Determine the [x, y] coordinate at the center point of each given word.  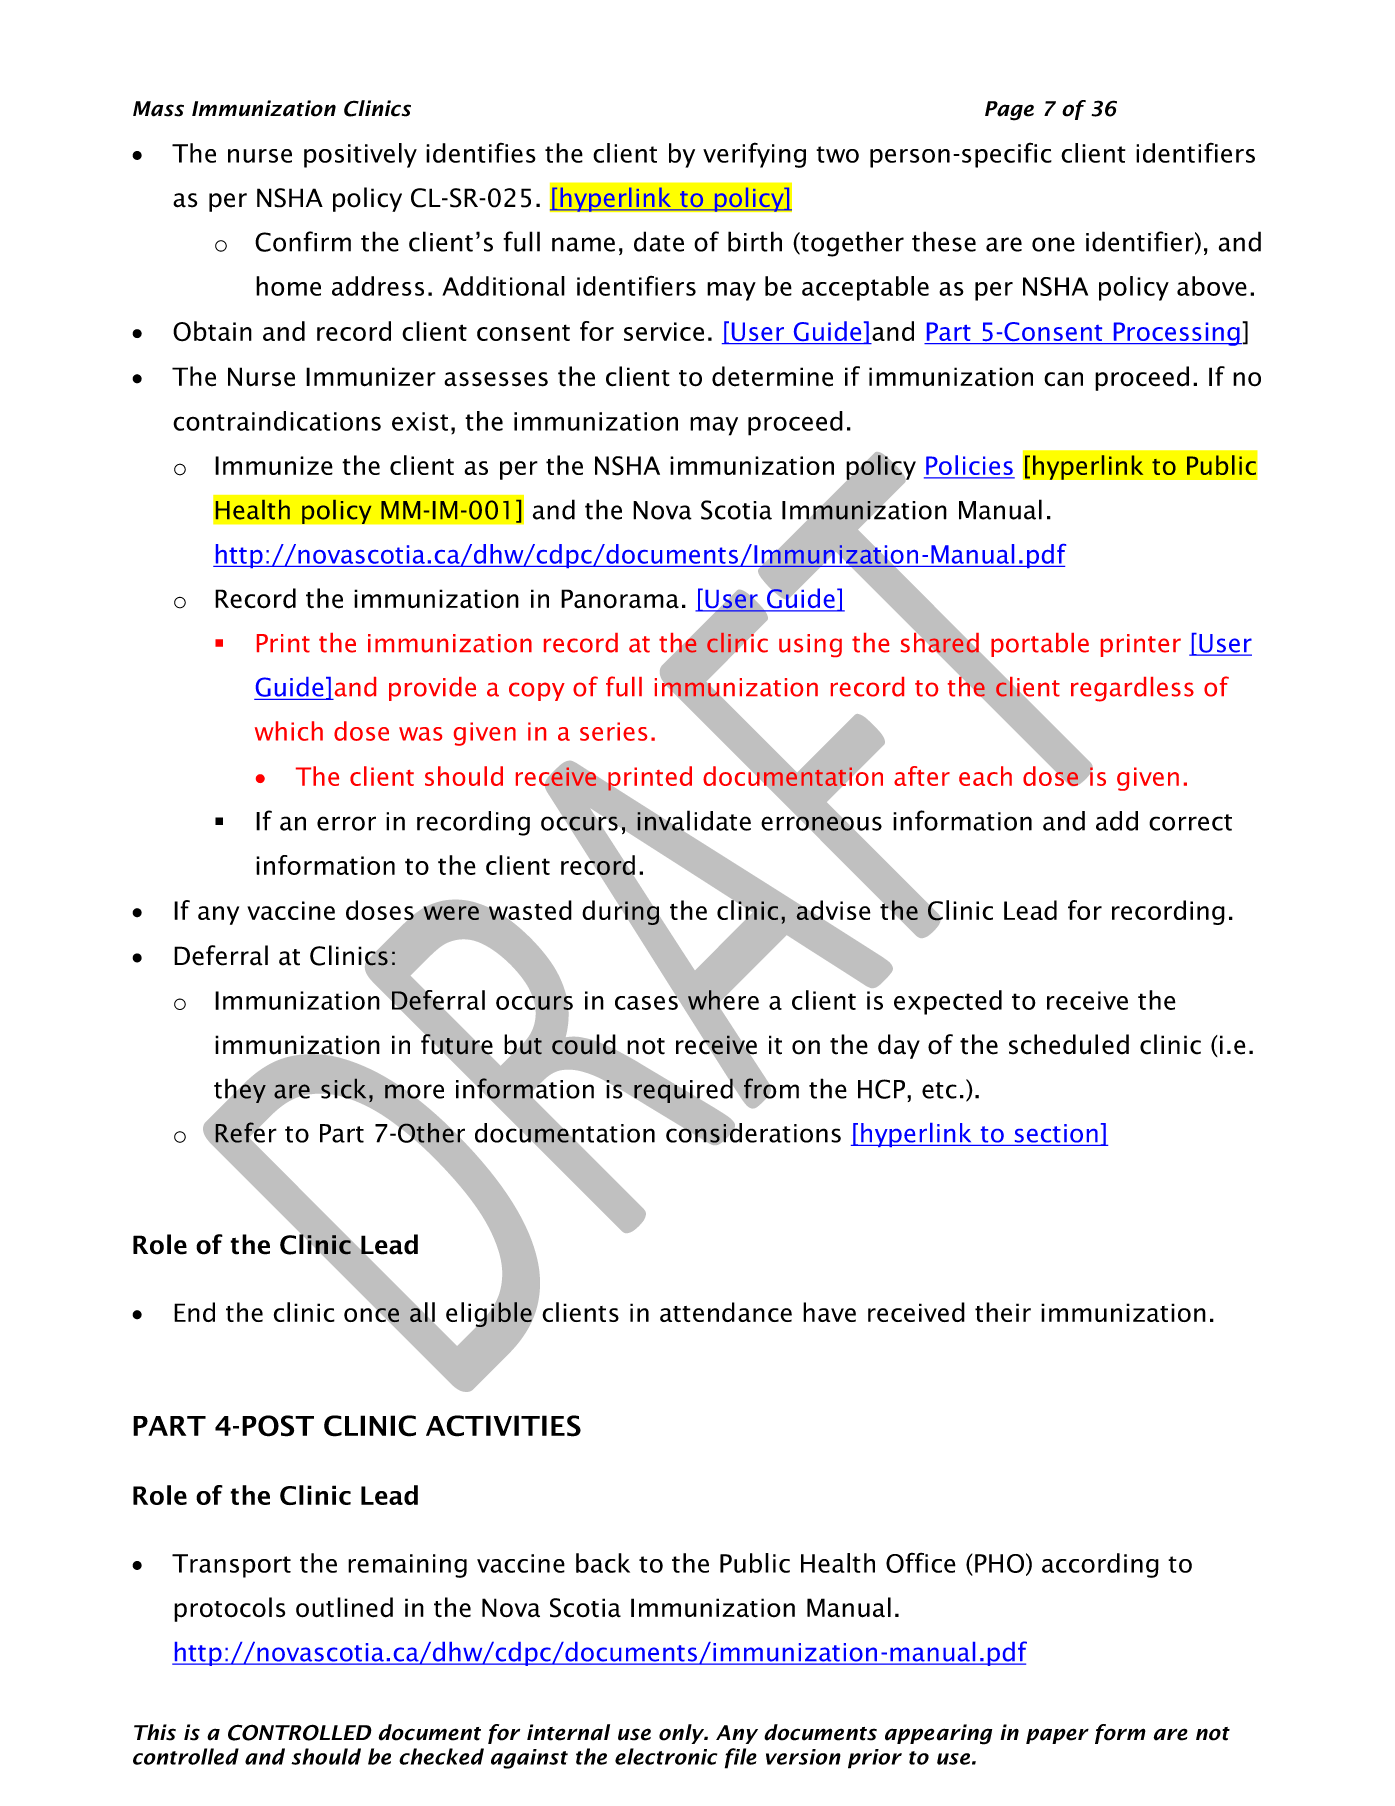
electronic [666, 1756]
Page [1009, 111]
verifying [754, 155]
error [346, 823]
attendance [726, 1312]
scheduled [1069, 1044]
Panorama [620, 599]
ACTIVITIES [503, 1426]
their [1003, 1312]
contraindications [277, 421]
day [899, 1046]
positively [360, 155]
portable [1040, 645]
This [155, 1732]
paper [1057, 1736]
